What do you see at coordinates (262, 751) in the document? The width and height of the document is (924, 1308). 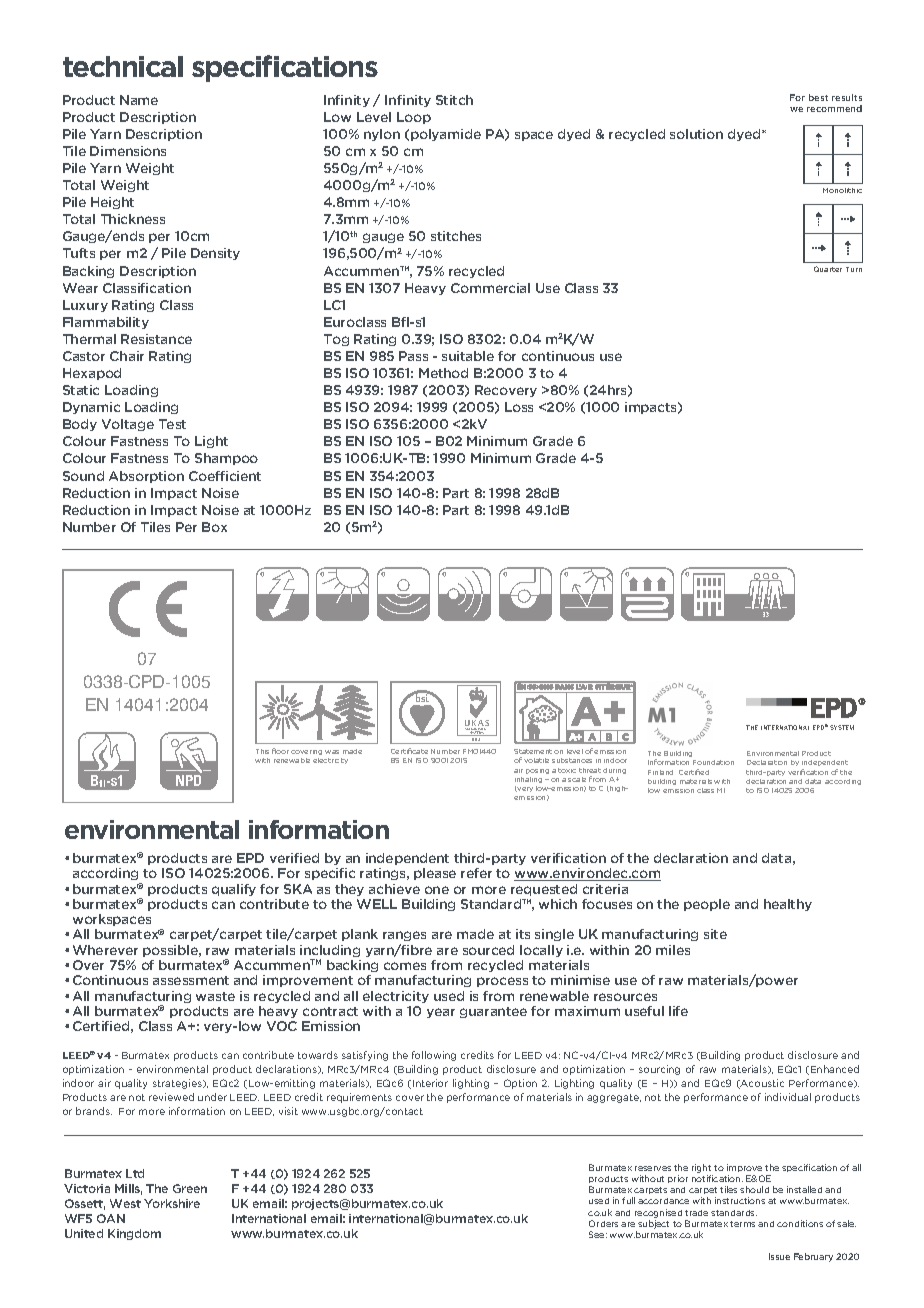 I see `This` at bounding box center [262, 751].
